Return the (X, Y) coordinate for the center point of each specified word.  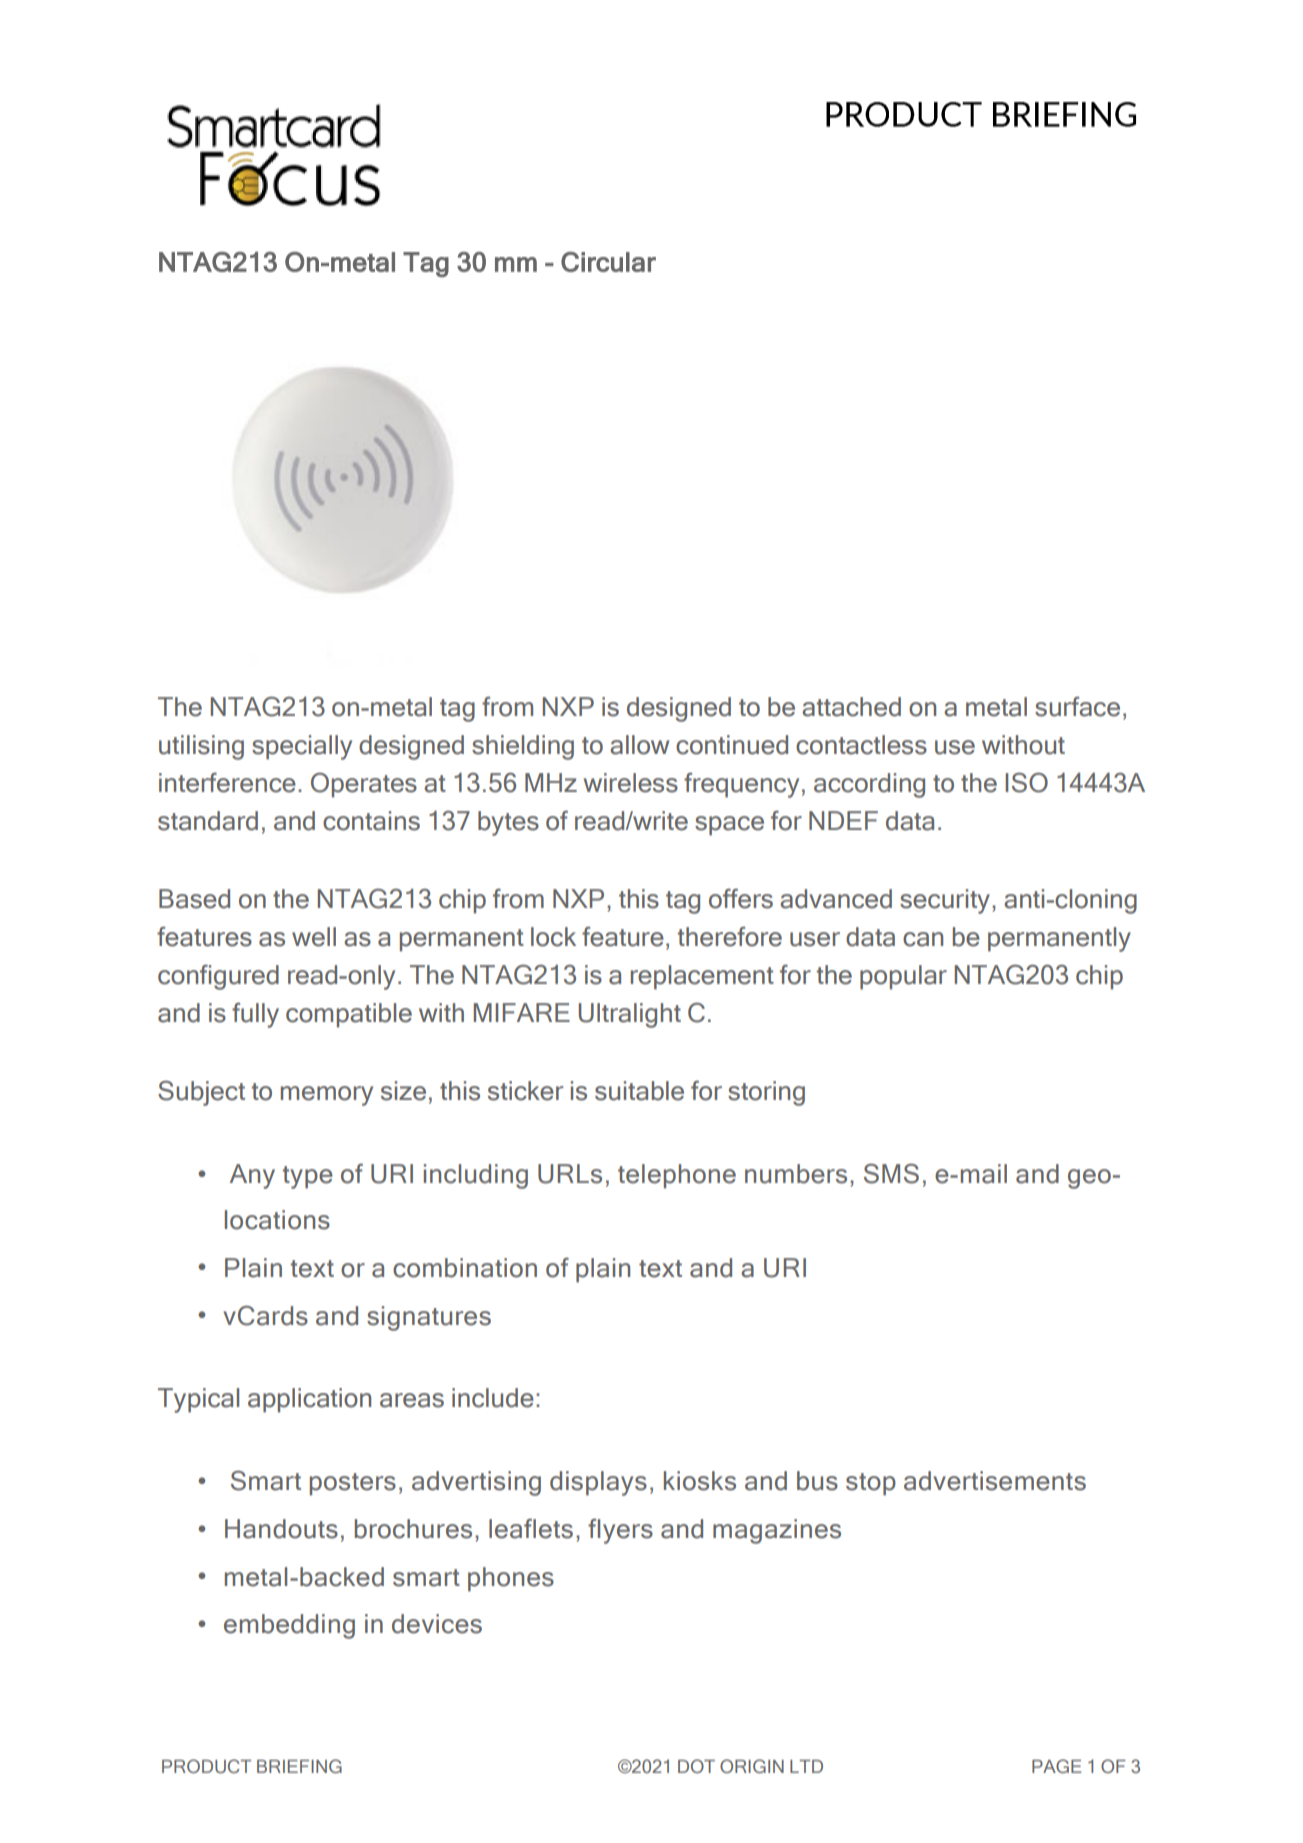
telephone (677, 1176)
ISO (1026, 782)
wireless (631, 783)
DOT (696, 1766)
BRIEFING (299, 1766)
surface (1077, 706)
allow (639, 745)
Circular (608, 262)
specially (302, 747)
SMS (891, 1174)
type (308, 1177)
